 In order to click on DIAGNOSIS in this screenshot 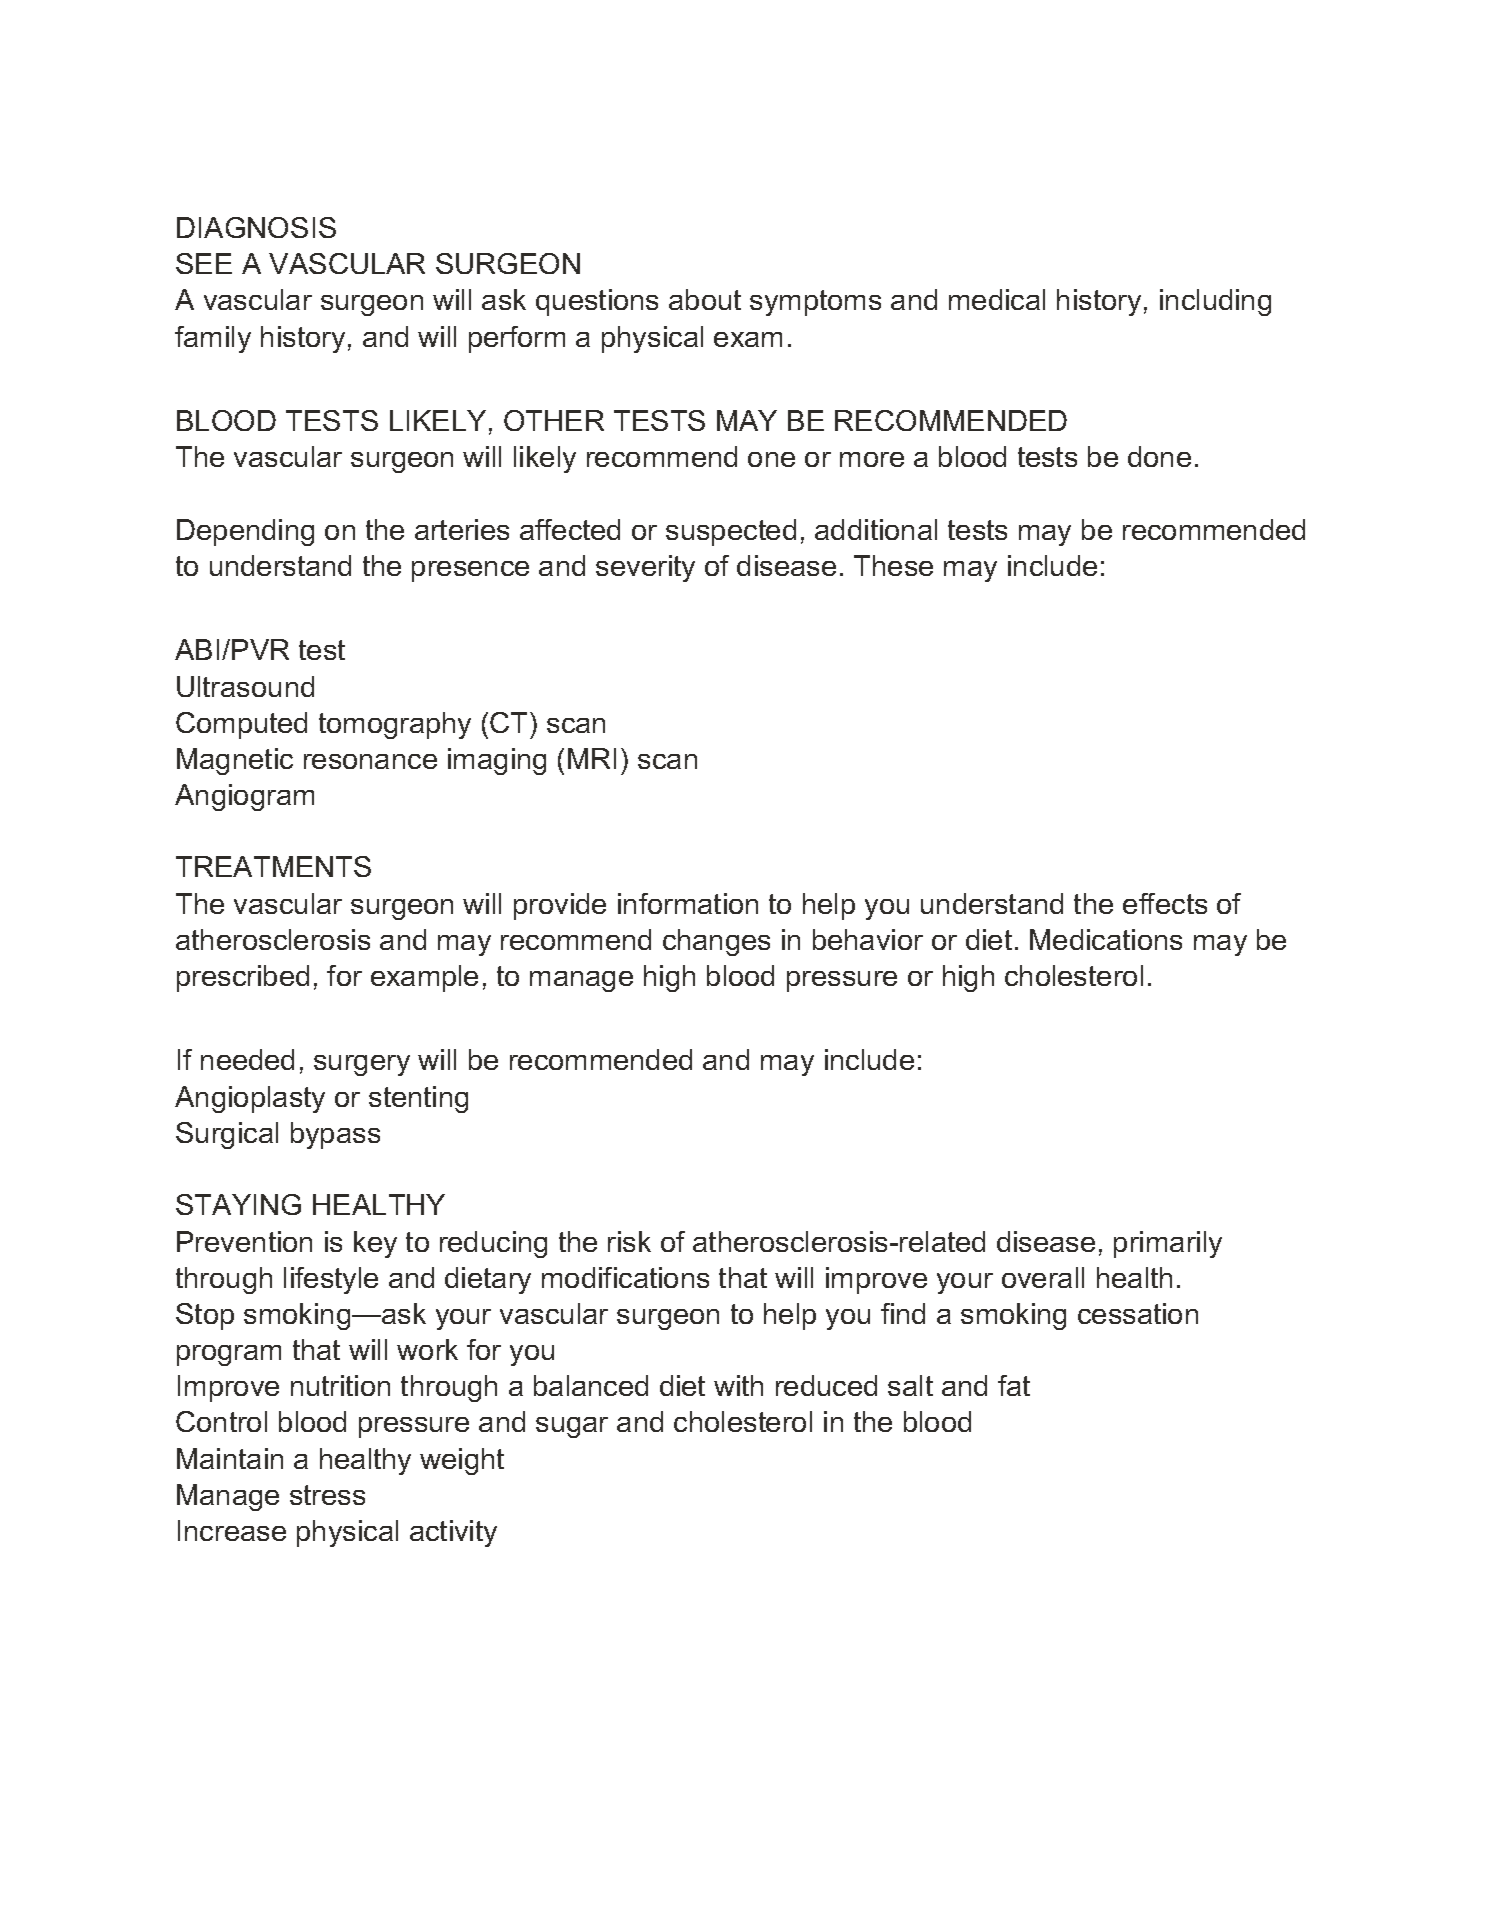, I will do `click(256, 227)`.
